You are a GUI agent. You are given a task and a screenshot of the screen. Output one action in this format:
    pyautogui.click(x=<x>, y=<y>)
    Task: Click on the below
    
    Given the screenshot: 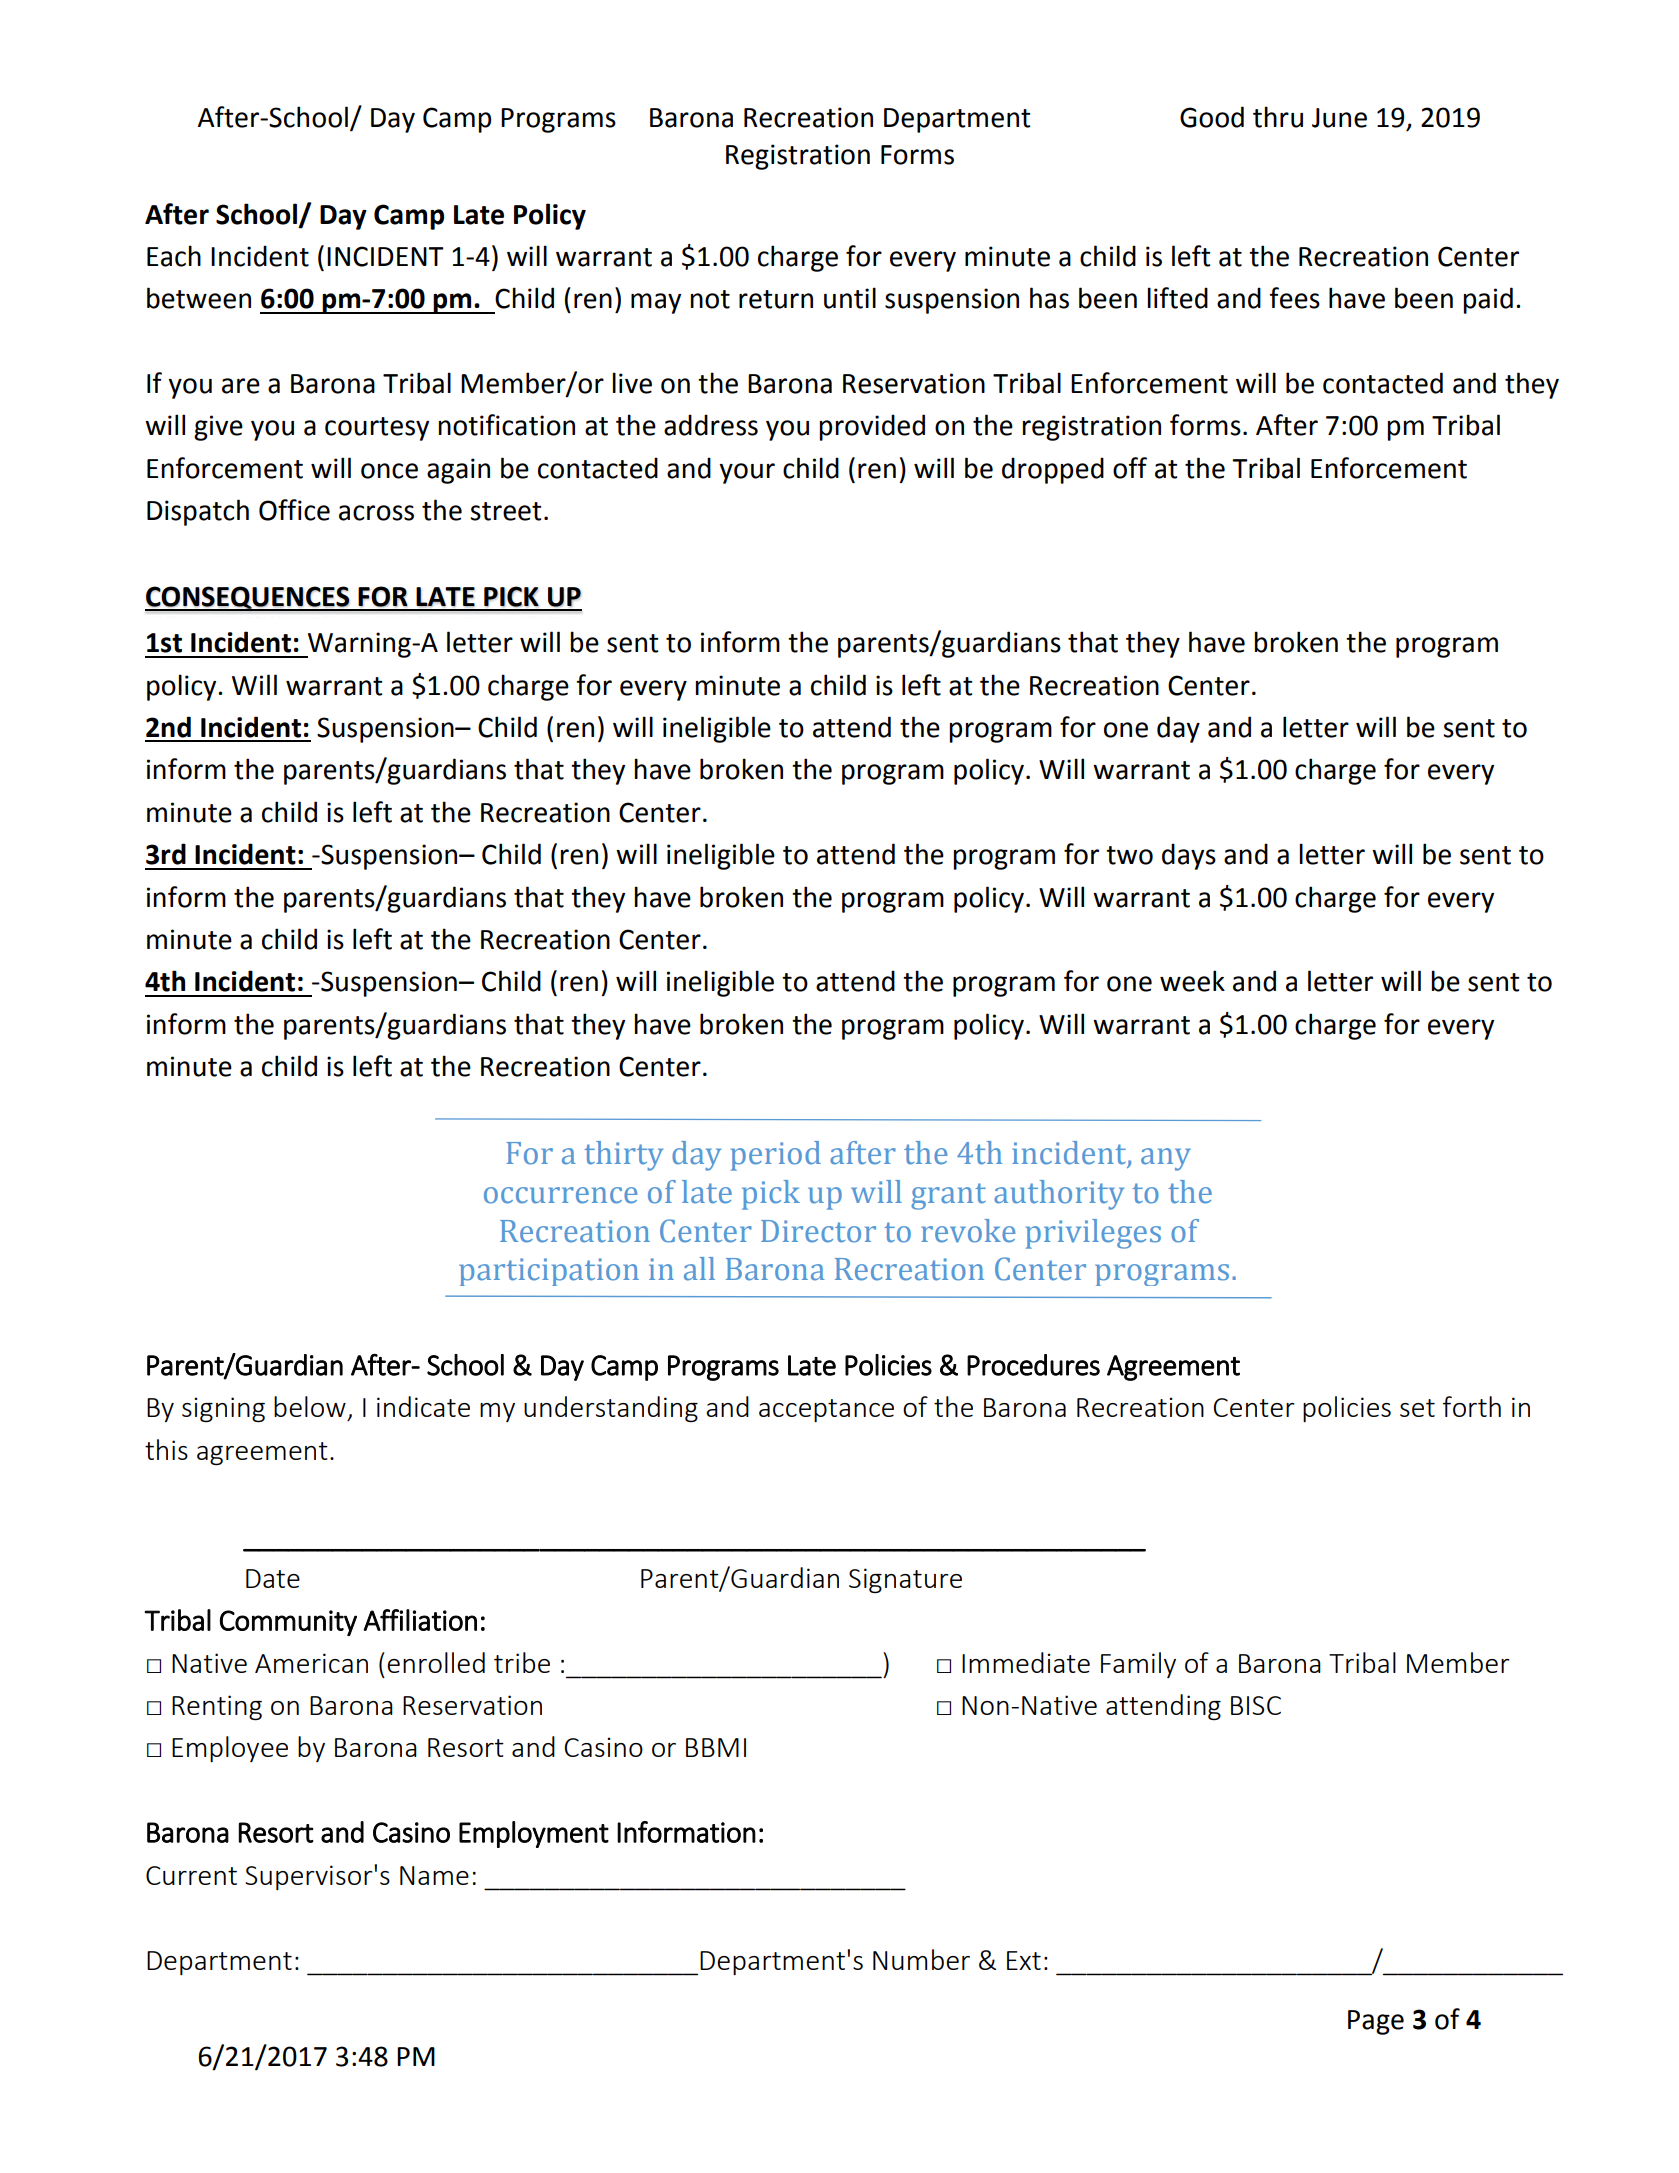 What is the action you would take?
    pyautogui.click(x=310, y=1406)
